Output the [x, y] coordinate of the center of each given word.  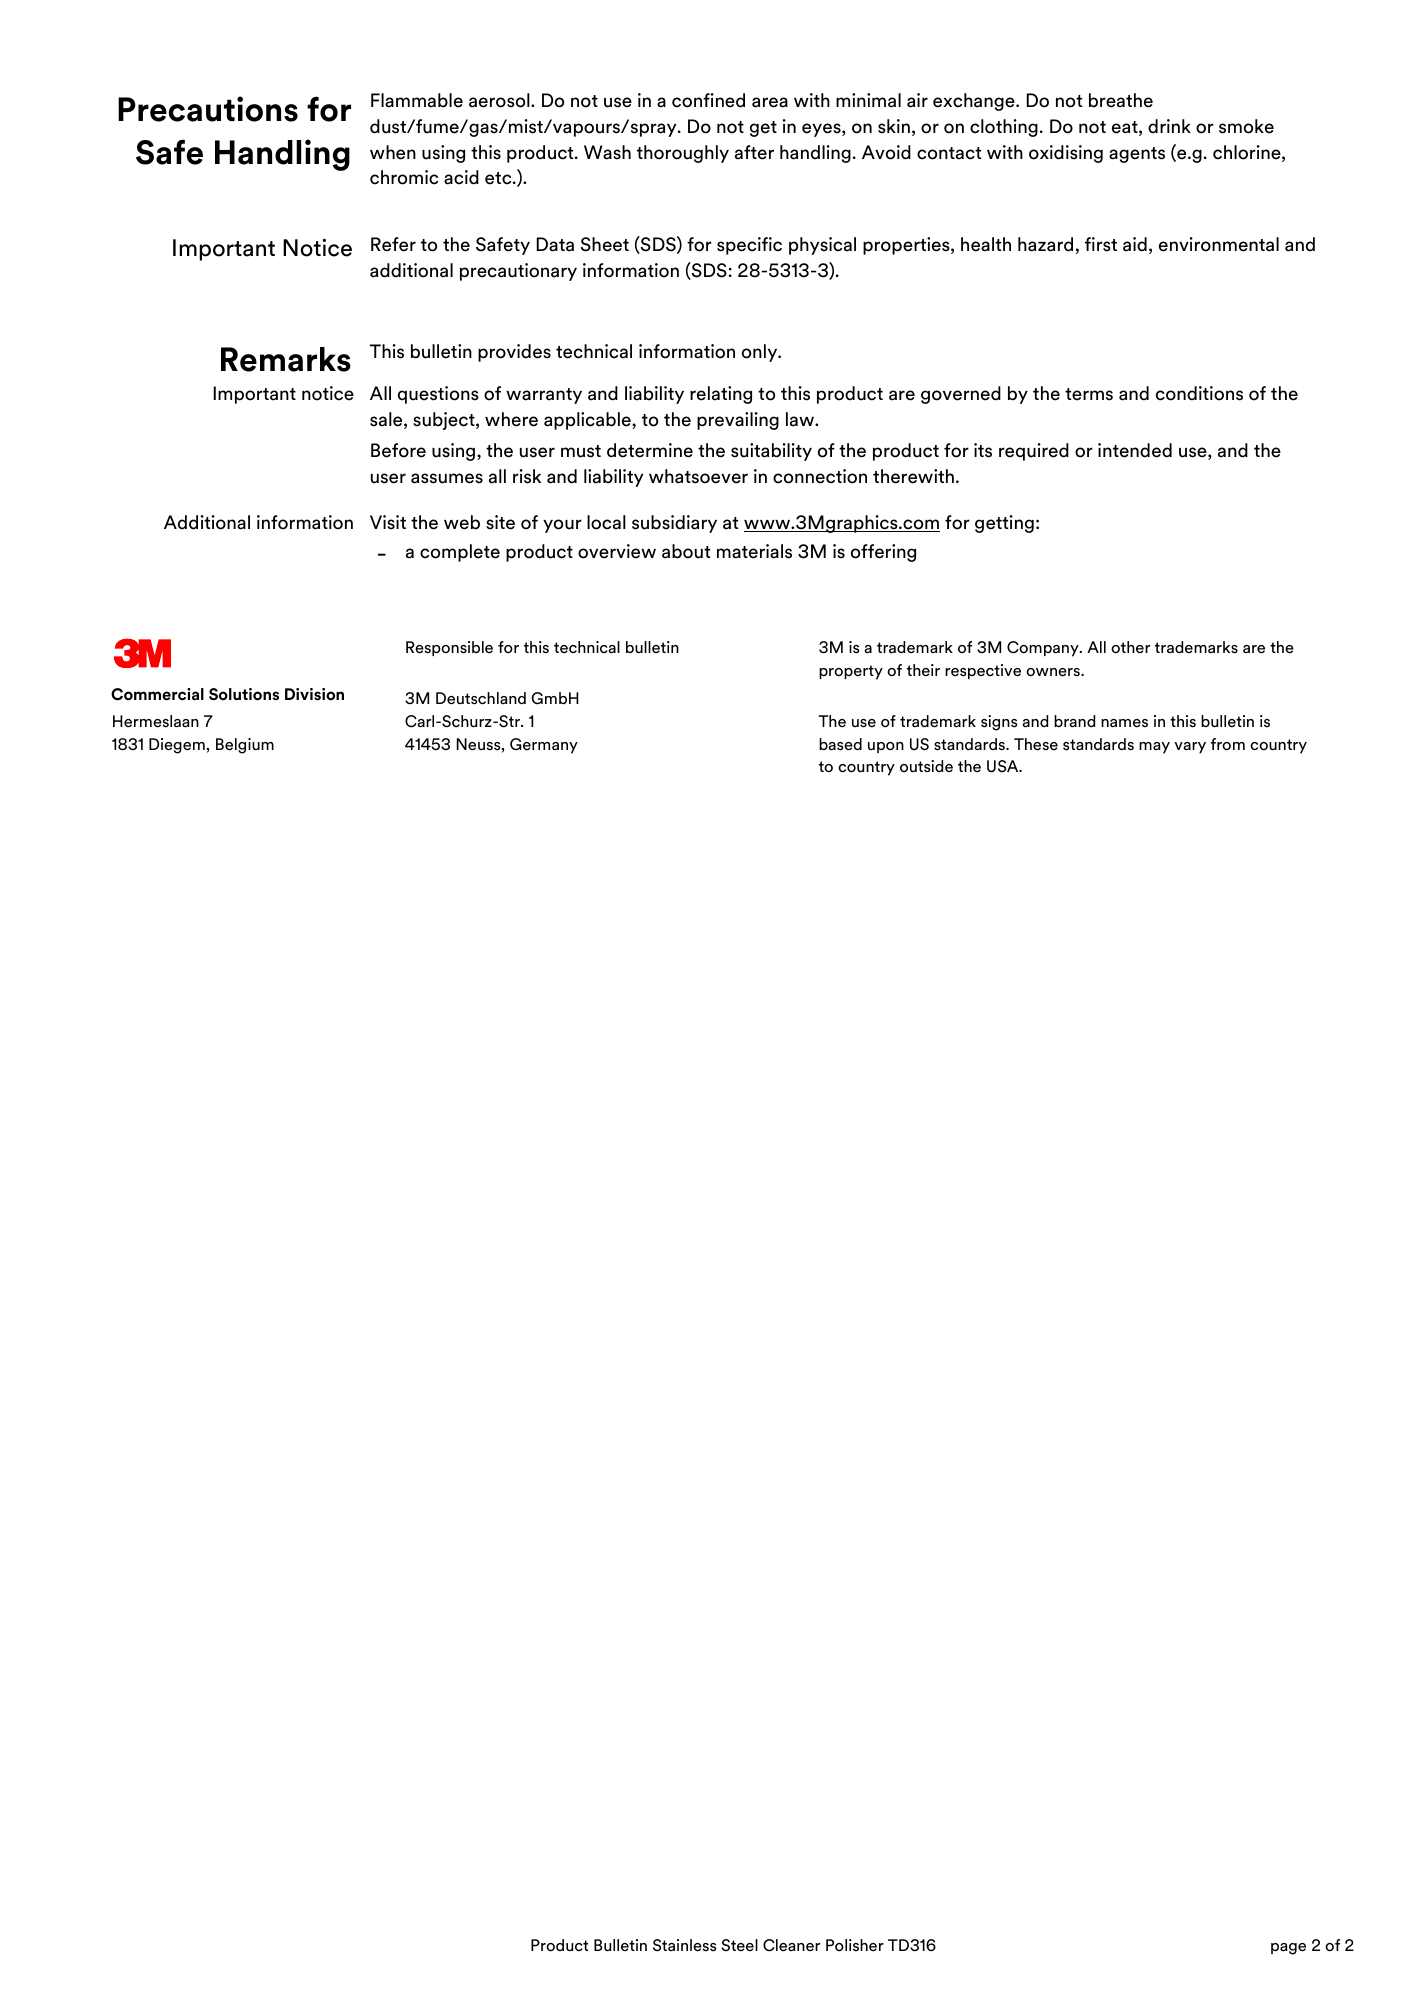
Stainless [684, 1945]
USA [1004, 766]
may [1154, 748]
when [393, 152]
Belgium [245, 746]
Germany [544, 746]
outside [926, 766]
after [754, 152]
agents [1137, 155]
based [840, 744]
